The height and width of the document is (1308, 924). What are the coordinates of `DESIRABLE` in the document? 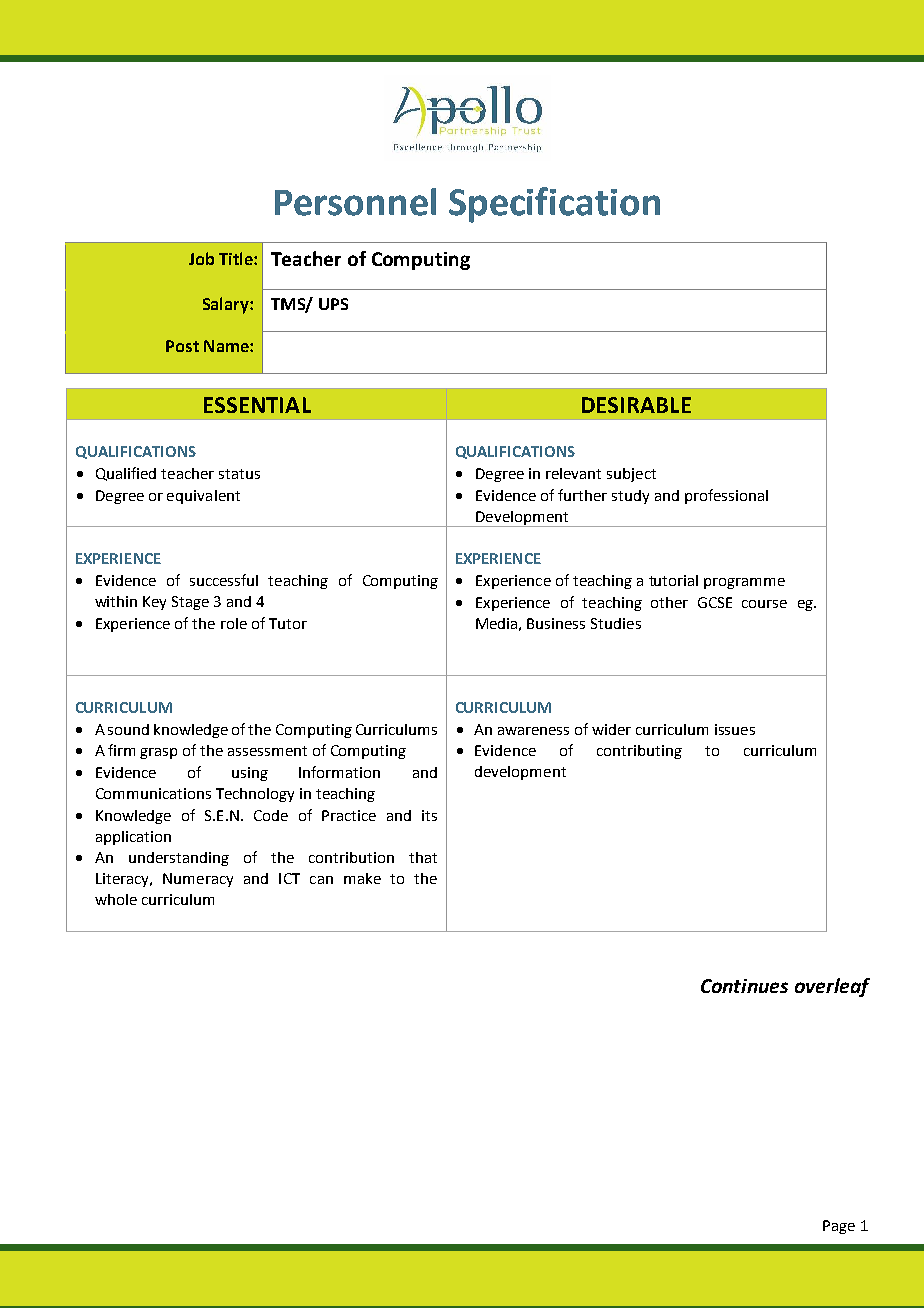 It's located at (636, 405).
